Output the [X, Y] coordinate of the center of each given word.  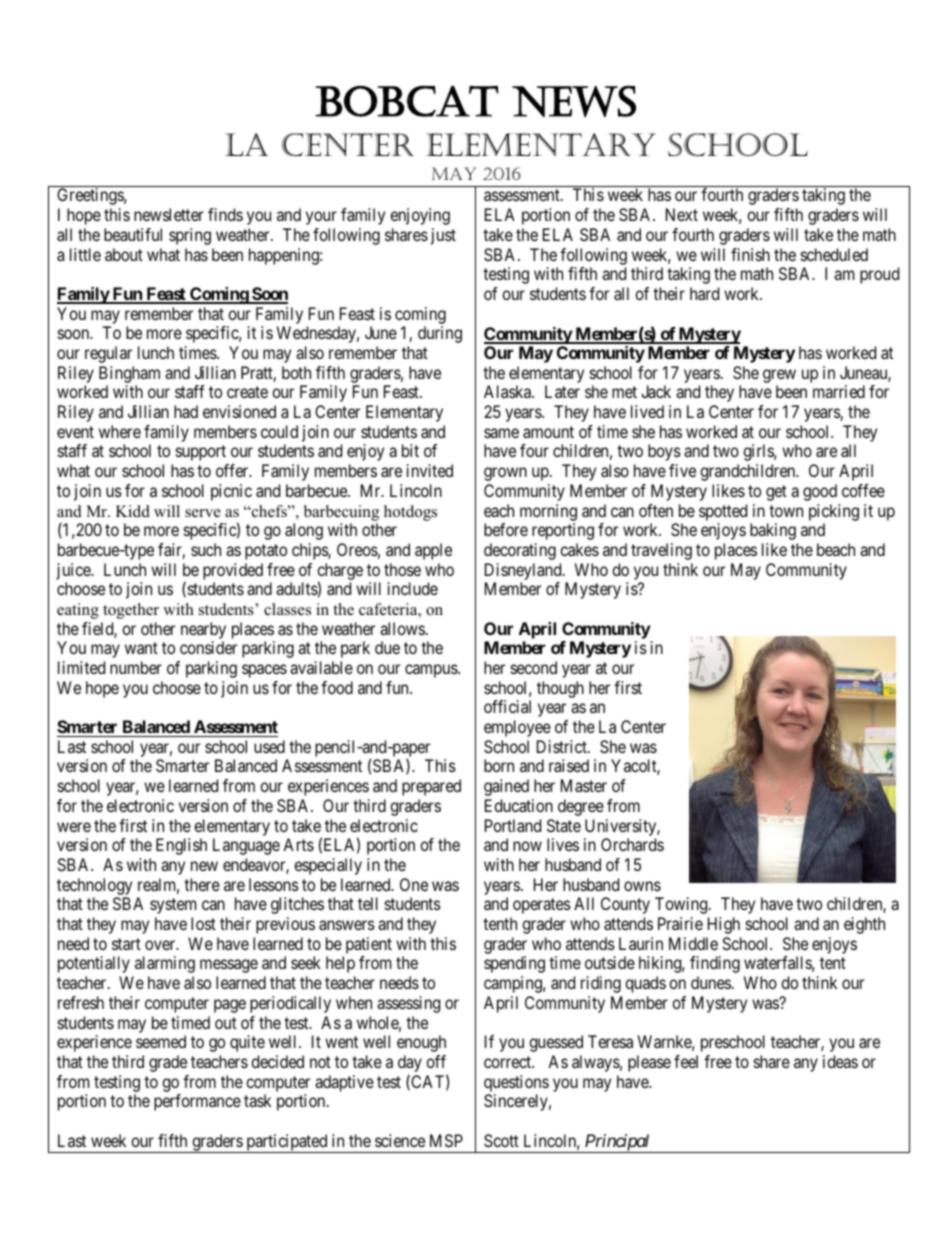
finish [750, 254]
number [136, 667]
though [560, 689]
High [724, 925]
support [201, 453]
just [443, 236]
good [820, 492]
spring [190, 236]
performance [197, 1102]
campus [432, 671]
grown [505, 474]
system [173, 906]
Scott [501, 1140]
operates [542, 906]
